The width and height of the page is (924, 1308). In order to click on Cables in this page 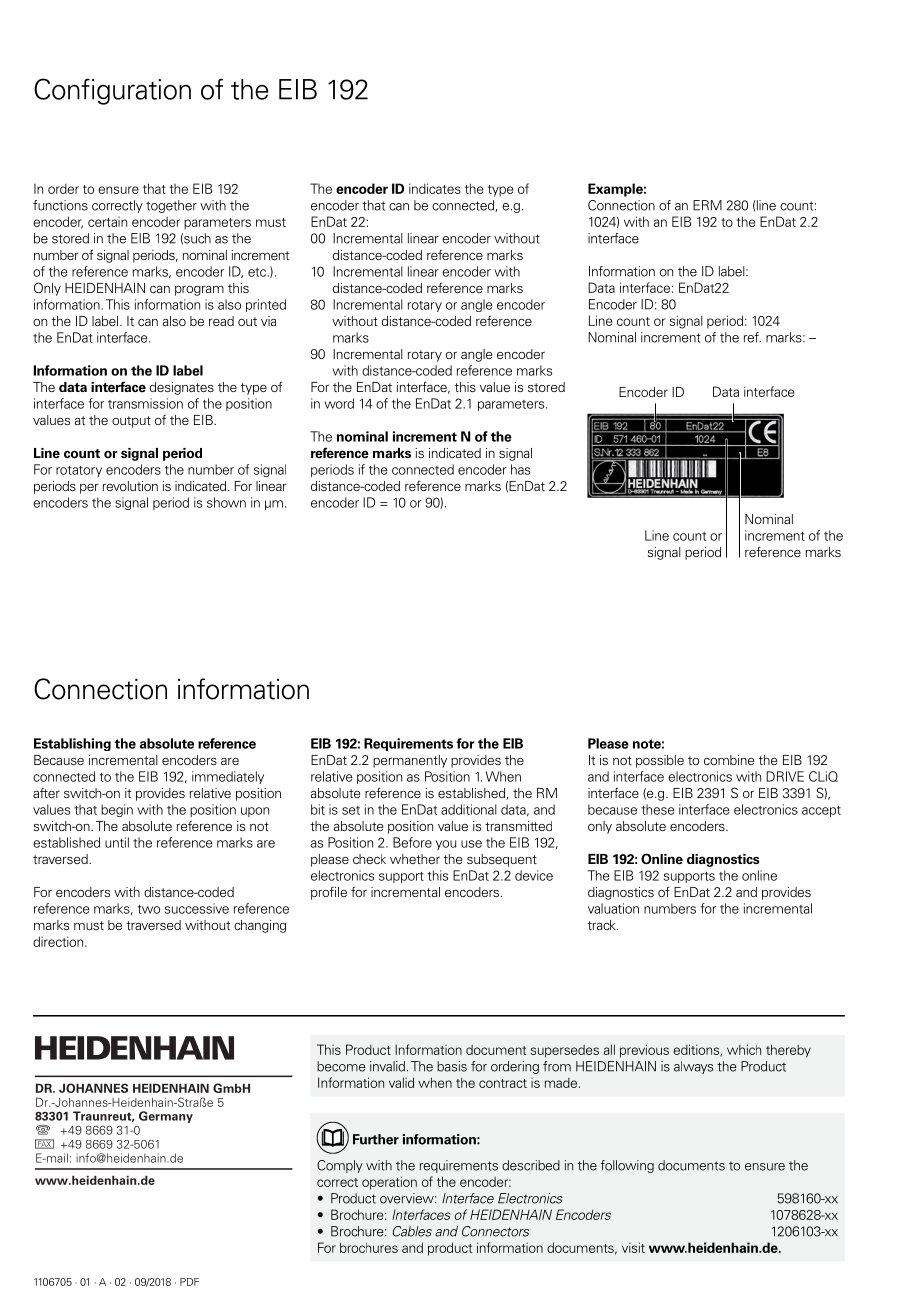, I will do `click(412, 1231)`.
